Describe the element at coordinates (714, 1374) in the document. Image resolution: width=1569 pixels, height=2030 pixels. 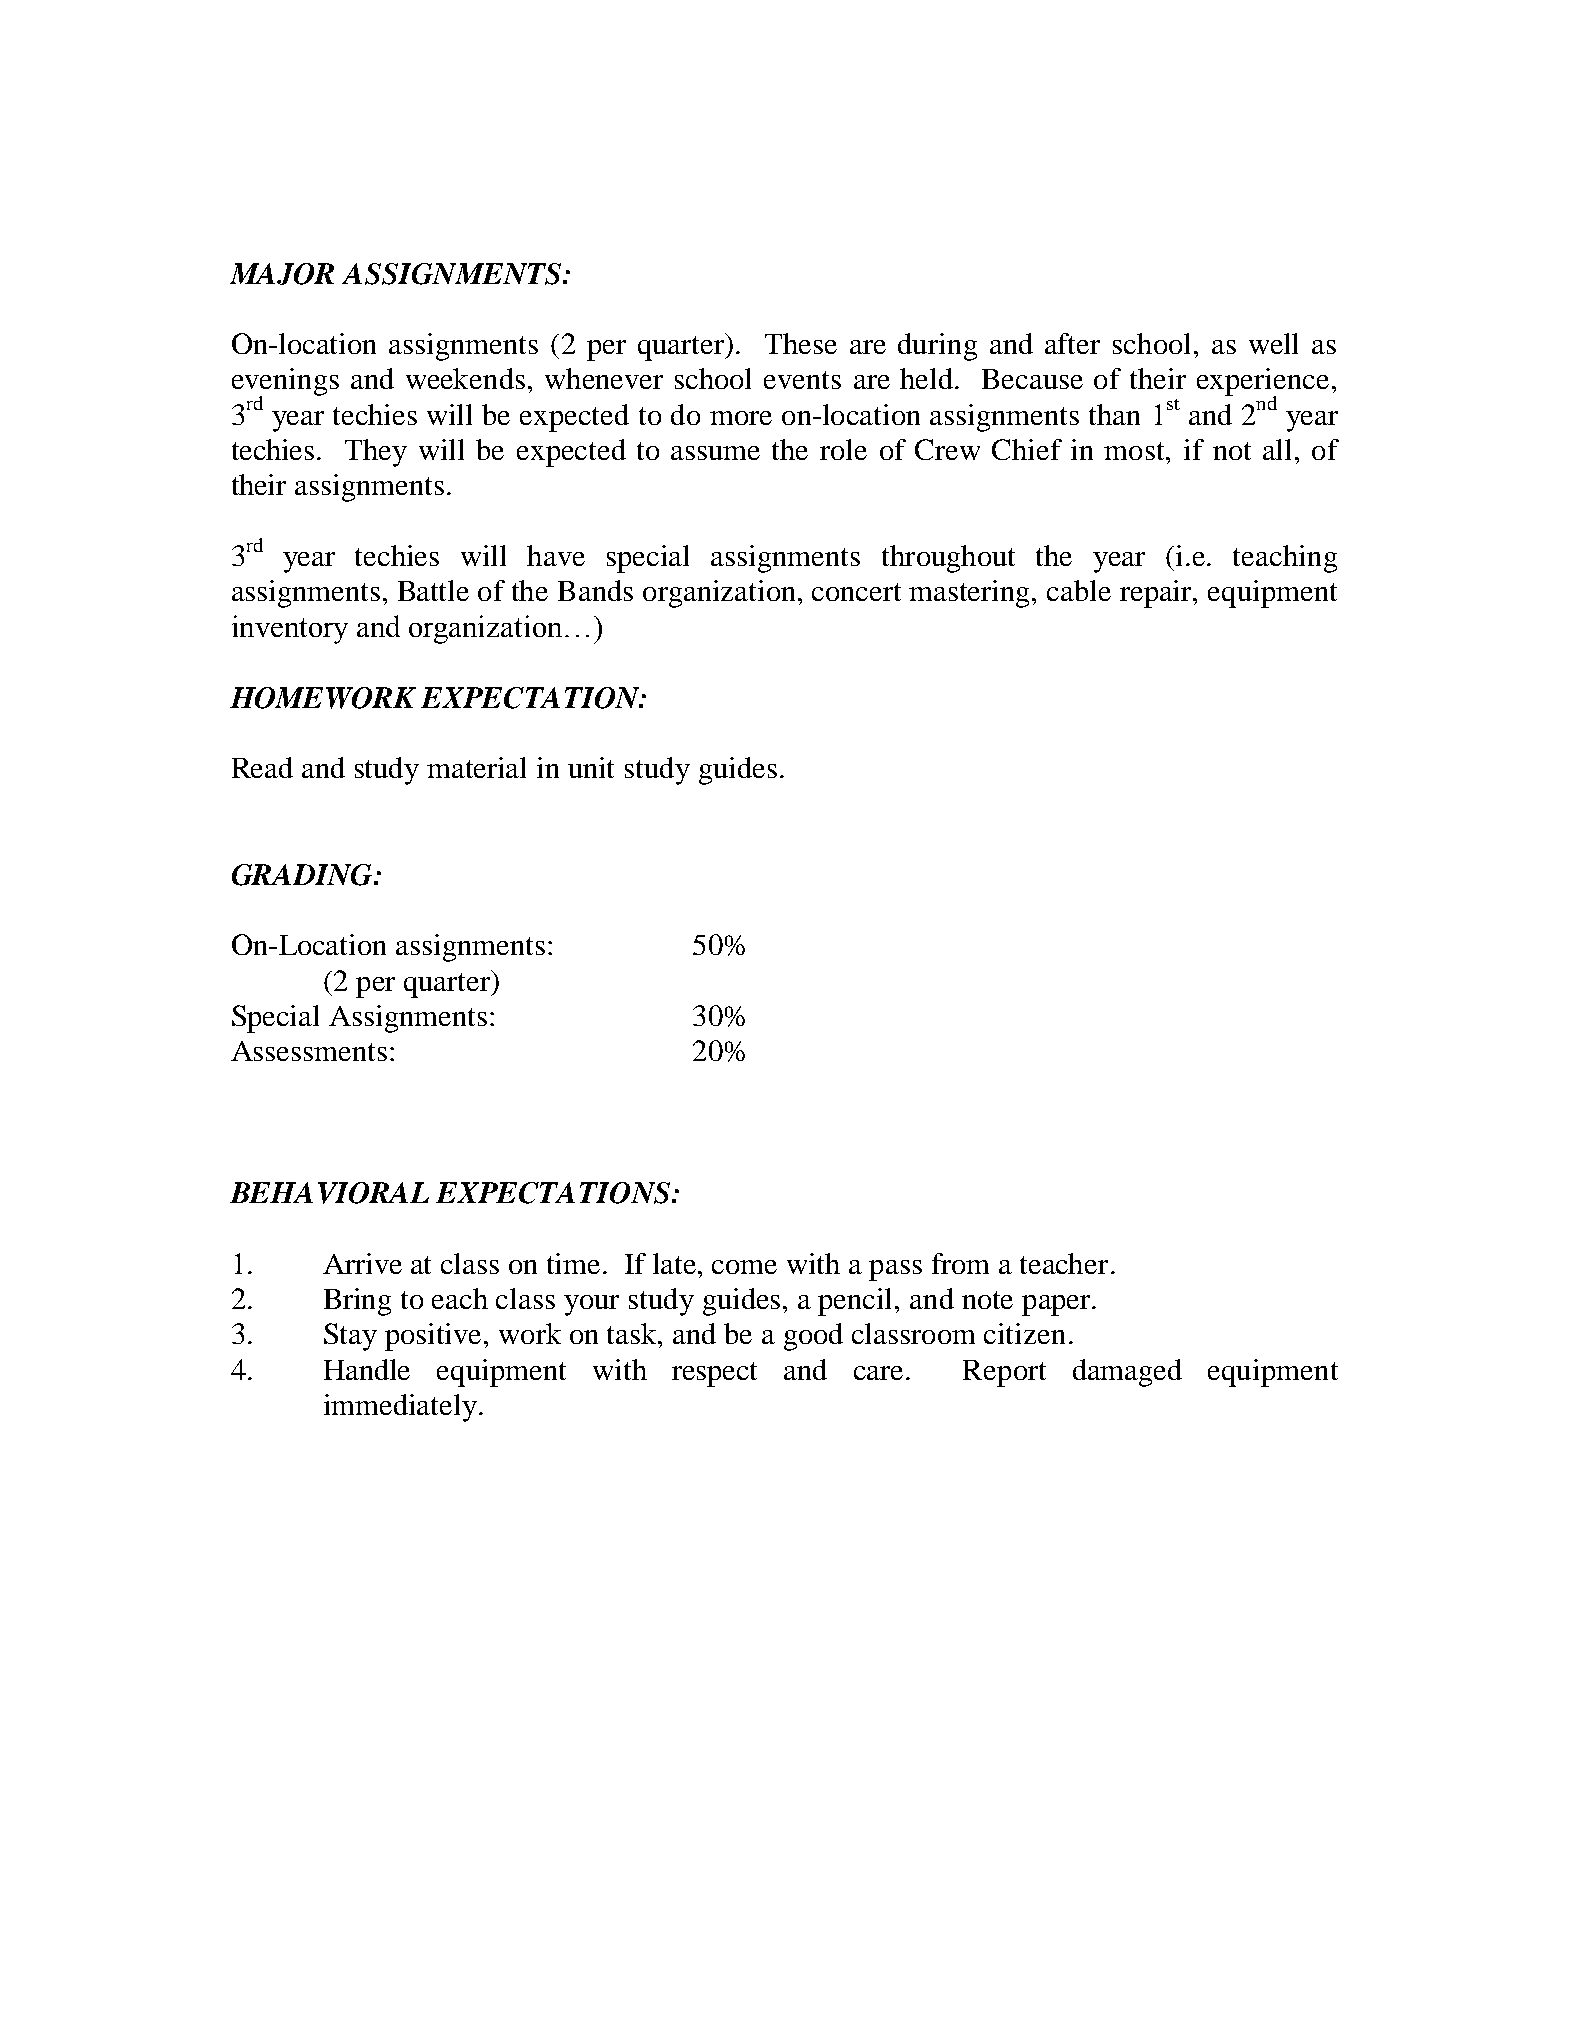
I see `respect` at that location.
